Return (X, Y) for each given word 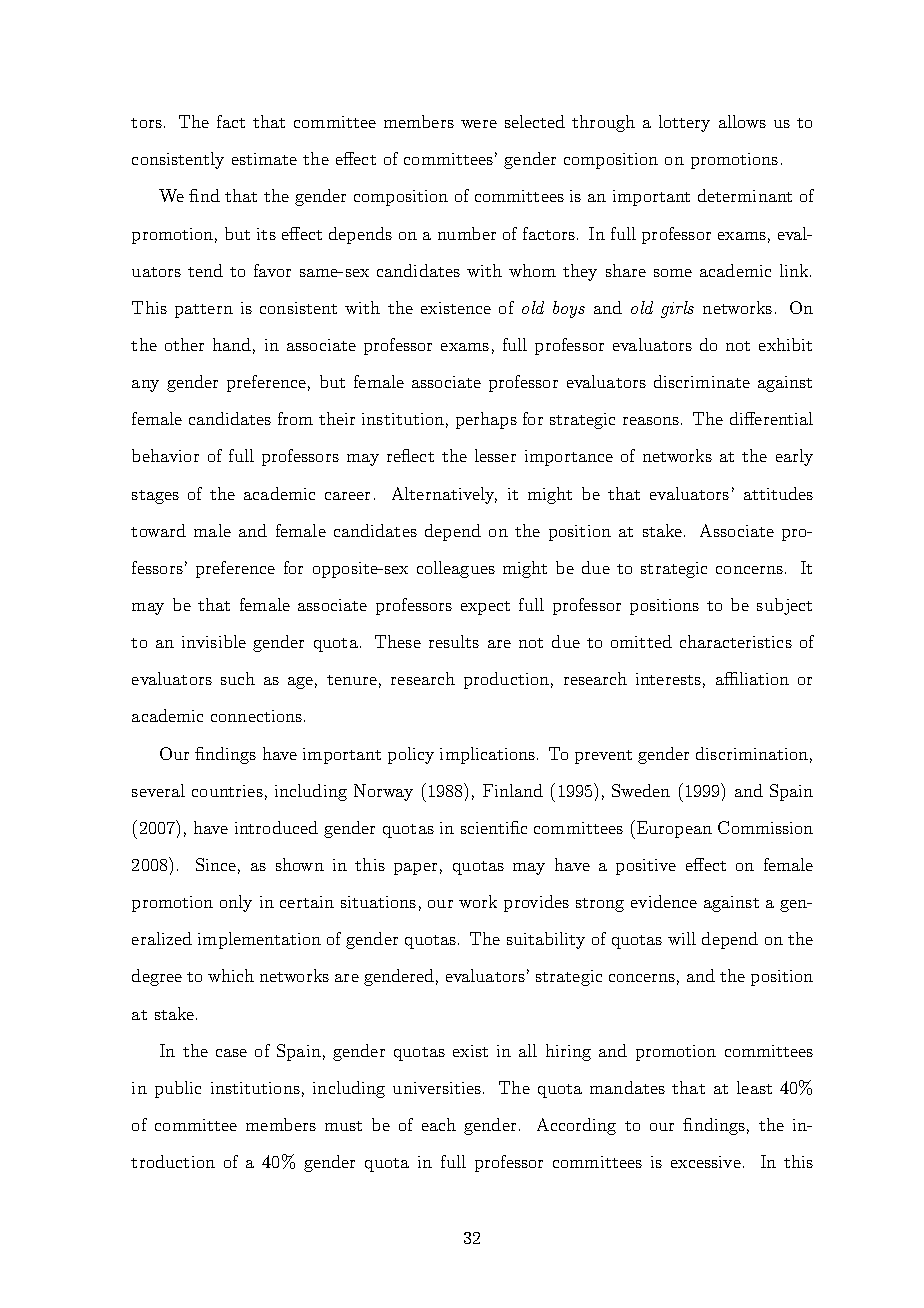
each (439, 1124)
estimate (264, 159)
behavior (165, 455)
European (673, 829)
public (178, 1089)
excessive (706, 1162)
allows (742, 121)
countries (227, 791)
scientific (494, 827)
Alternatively (444, 495)
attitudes (778, 493)
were (479, 124)
